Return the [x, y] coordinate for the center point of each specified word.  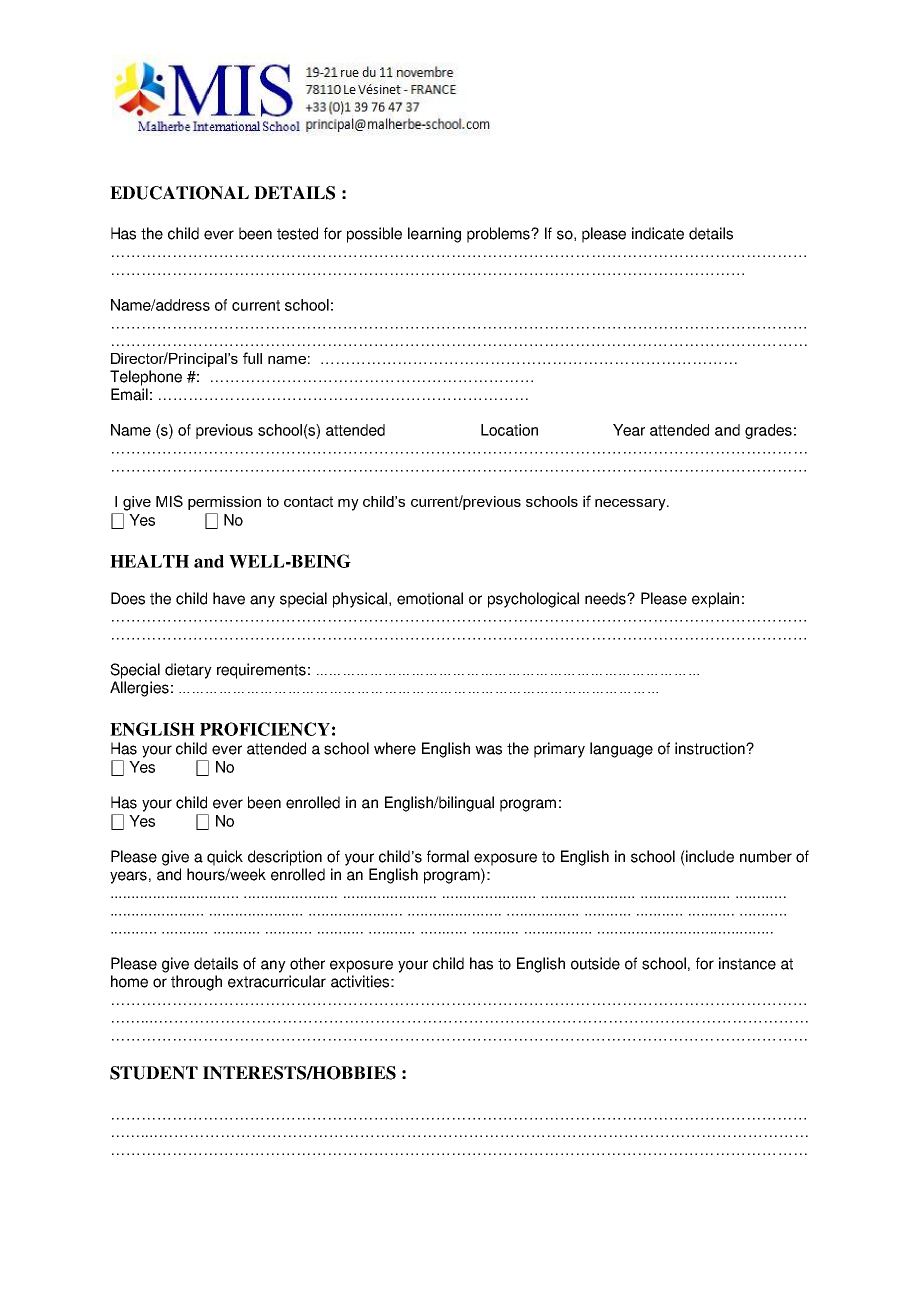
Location [509, 430]
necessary [631, 505]
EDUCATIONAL [179, 193]
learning [434, 235]
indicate [658, 233]
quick [225, 858]
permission [224, 503]
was [488, 750]
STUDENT [154, 1073]
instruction [711, 748]
